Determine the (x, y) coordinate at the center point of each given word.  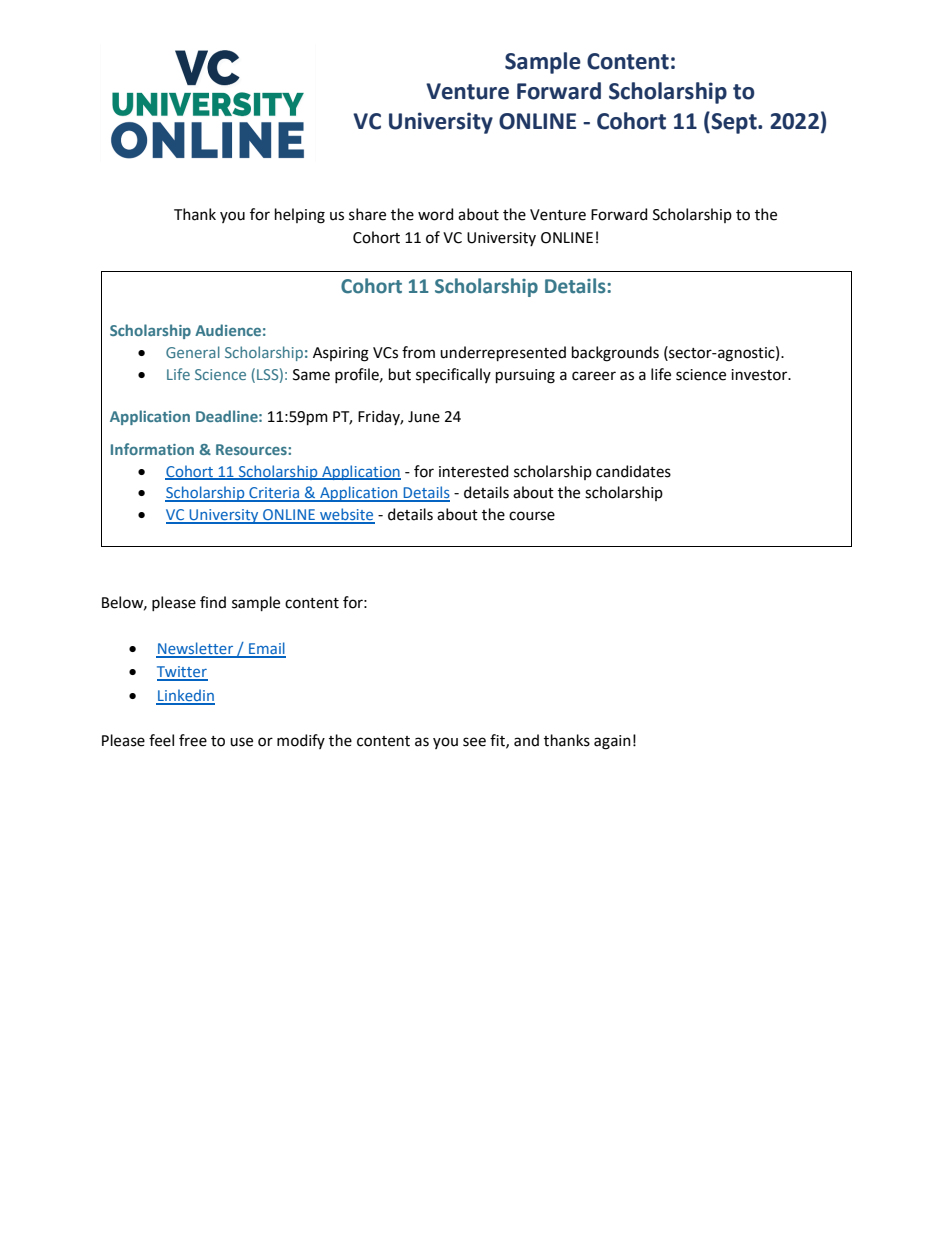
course (532, 516)
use (241, 742)
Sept (734, 123)
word (435, 214)
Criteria (274, 494)
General (193, 352)
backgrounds (615, 354)
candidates (633, 471)
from (418, 352)
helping (300, 216)
